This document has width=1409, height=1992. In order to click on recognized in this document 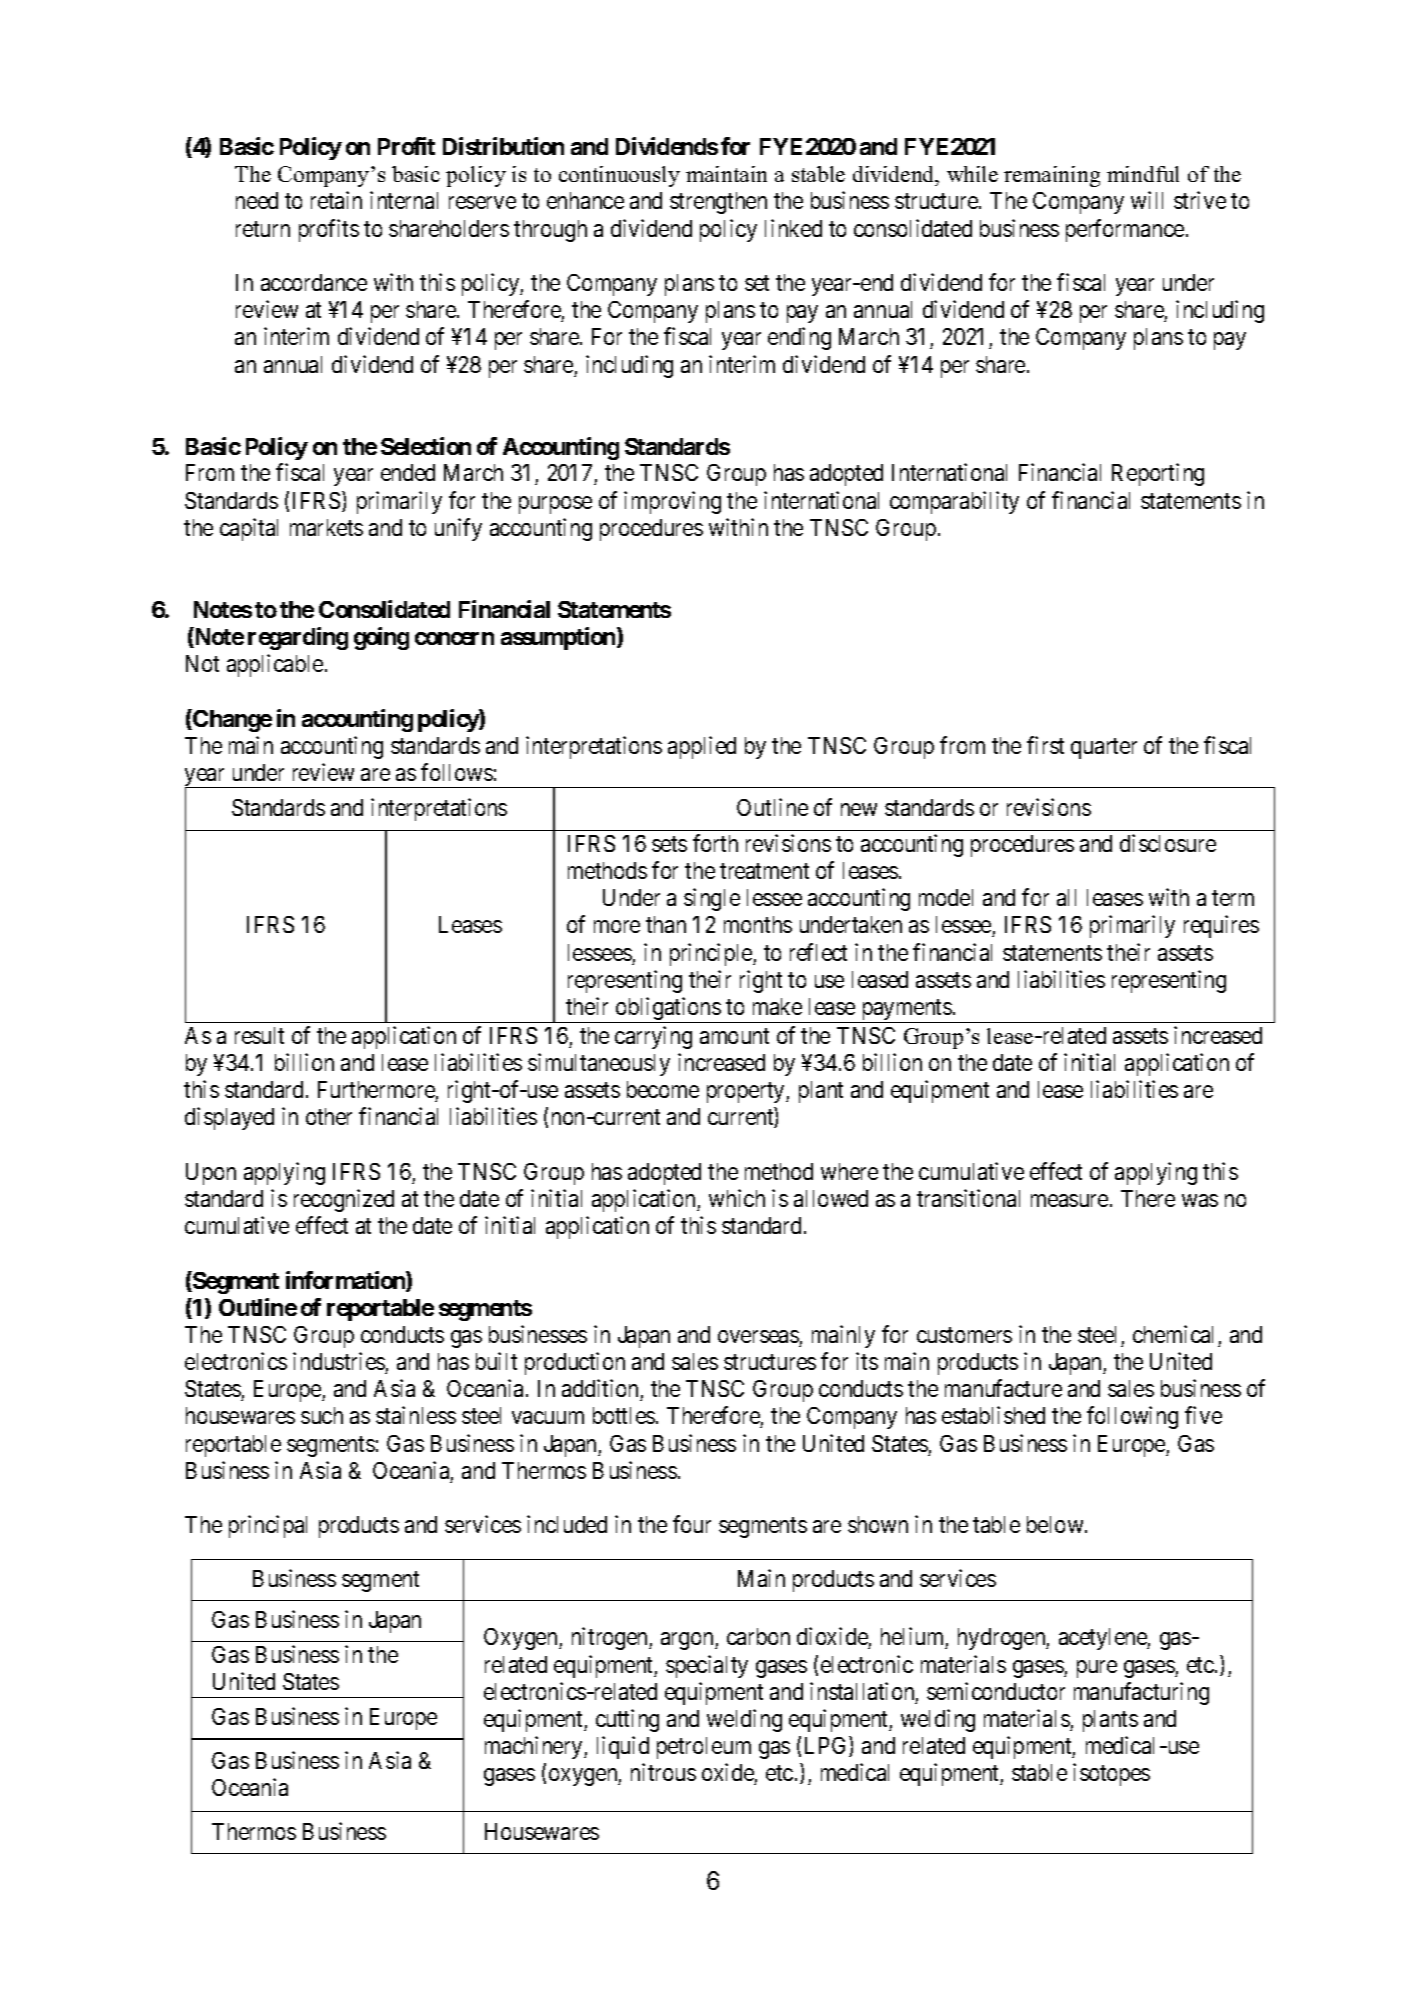, I will do `click(344, 1200)`.
